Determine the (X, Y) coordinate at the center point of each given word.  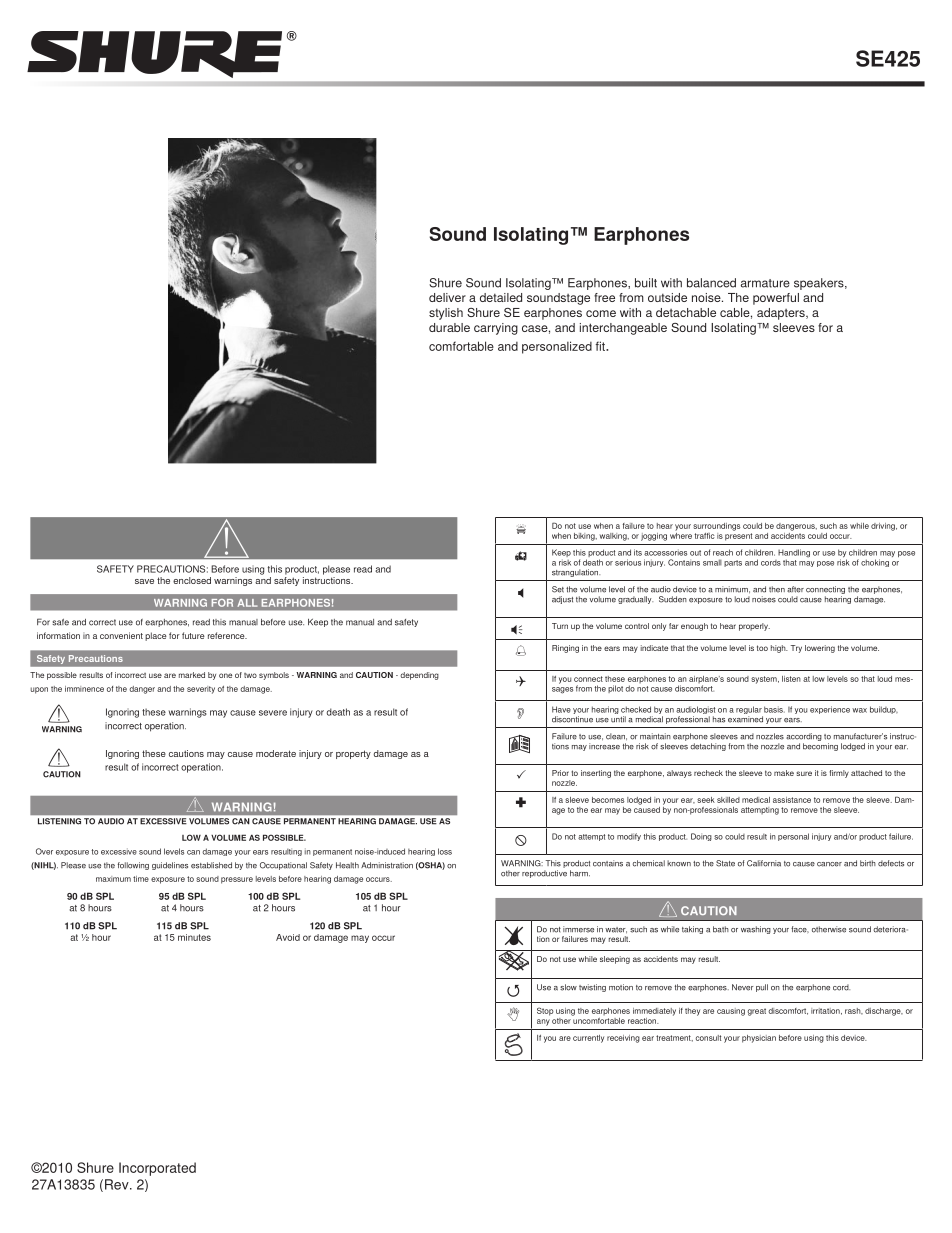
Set (558, 589)
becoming (820, 747)
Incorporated (157, 1169)
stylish (446, 314)
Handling (794, 554)
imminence (84, 689)
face (800, 929)
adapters (782, 314)
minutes (194, 937)
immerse (578, 929)
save (144, 581)
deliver (447, 297)
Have (561, 709)
